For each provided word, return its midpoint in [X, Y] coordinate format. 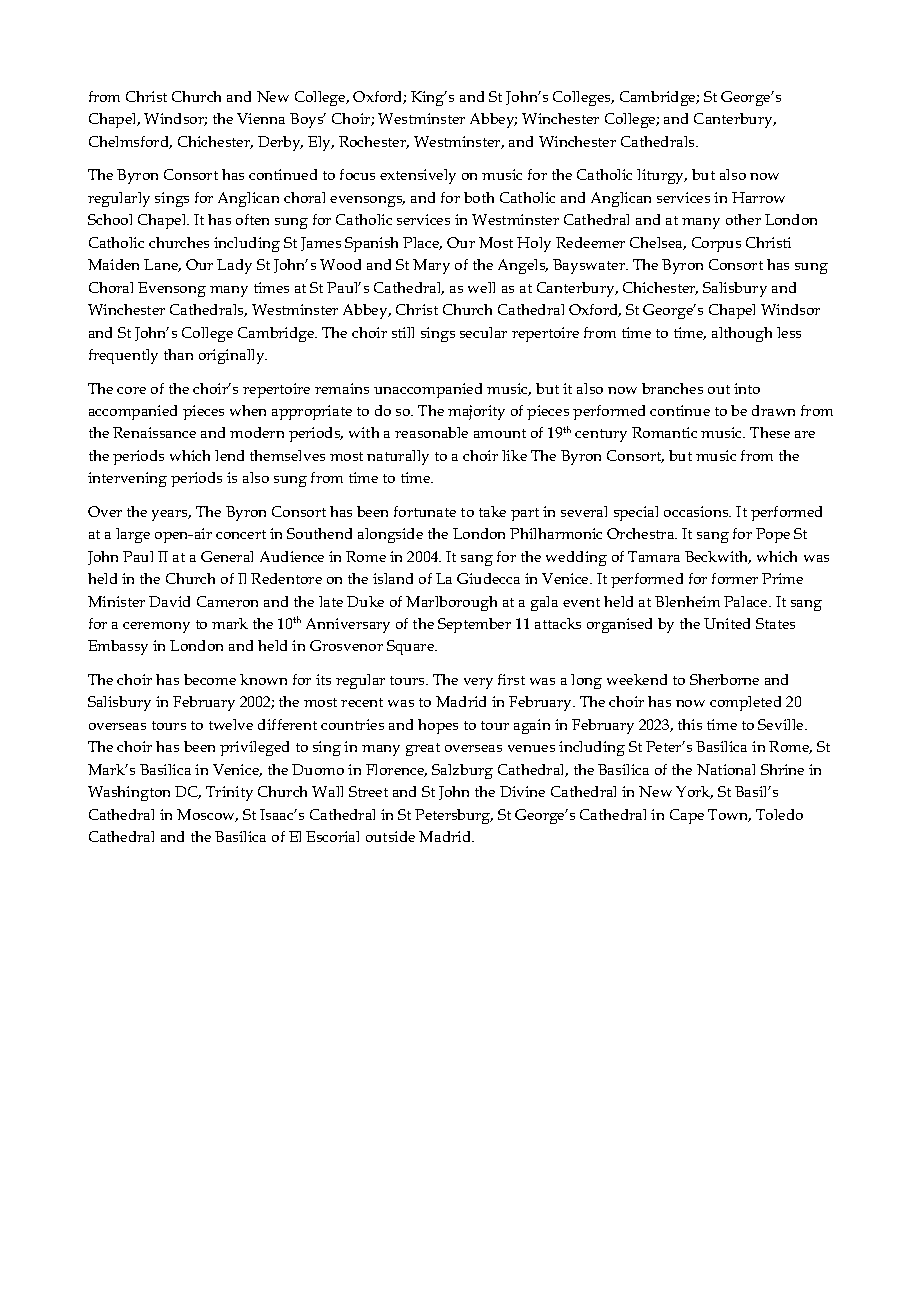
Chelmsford [130, 142]
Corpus [716, 244]
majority [476, 412]
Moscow [207, 815]
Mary [431, 266]
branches [672, 388]
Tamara [654, 556]
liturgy [662, 176]
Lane [162, 265]
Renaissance [154, 432]
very [478, 683]
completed [745, 703]
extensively [418, 176]
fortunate [425, 511]
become [210, 679]
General [227, 556]
